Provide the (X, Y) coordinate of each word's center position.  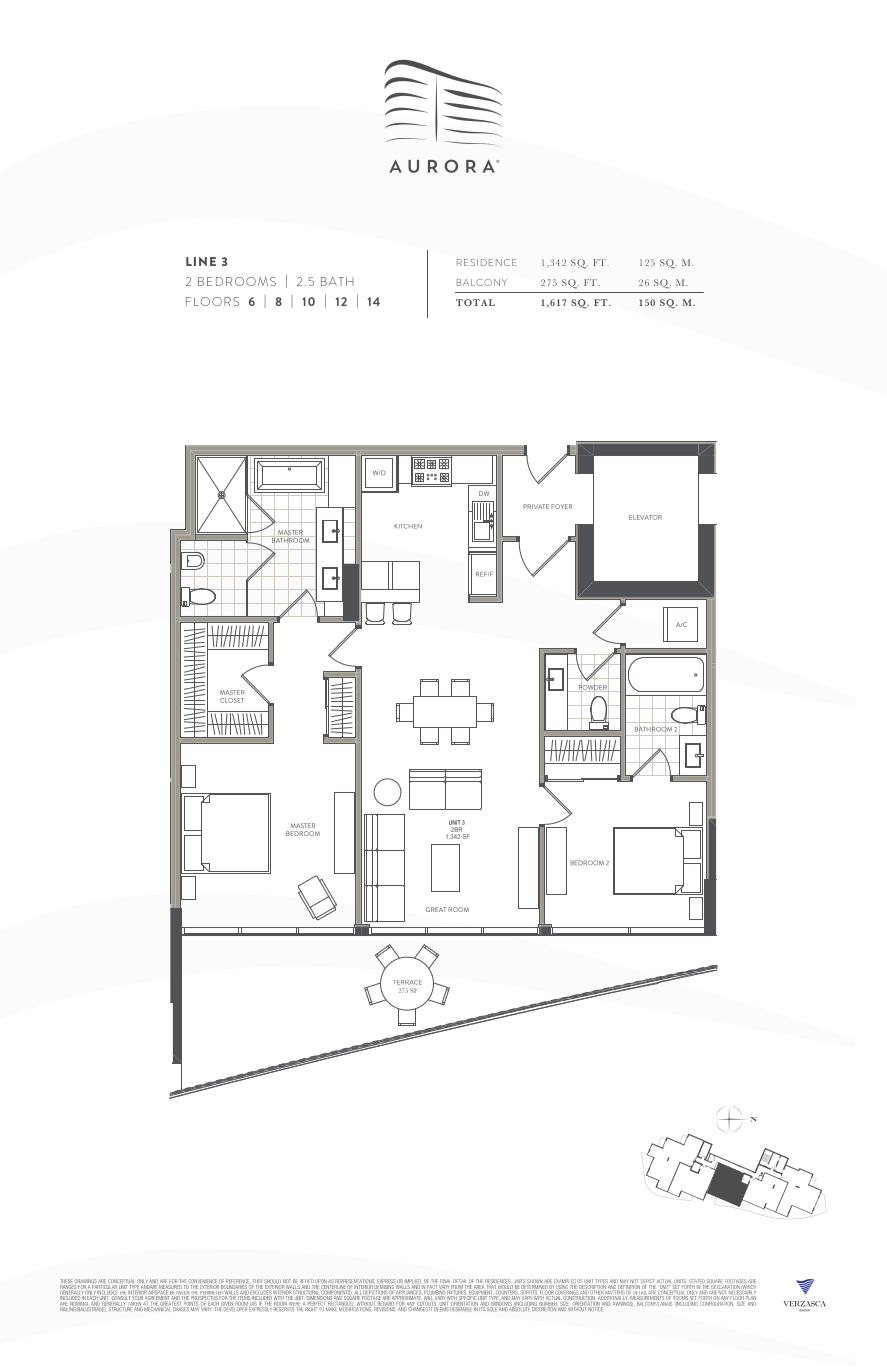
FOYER (561, 506)
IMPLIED (414, 1282)
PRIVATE (536, 506)
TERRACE (408, 982)
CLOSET (232, 700)
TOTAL (475, 302)
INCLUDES (107, 1292)
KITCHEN (408, 526)
